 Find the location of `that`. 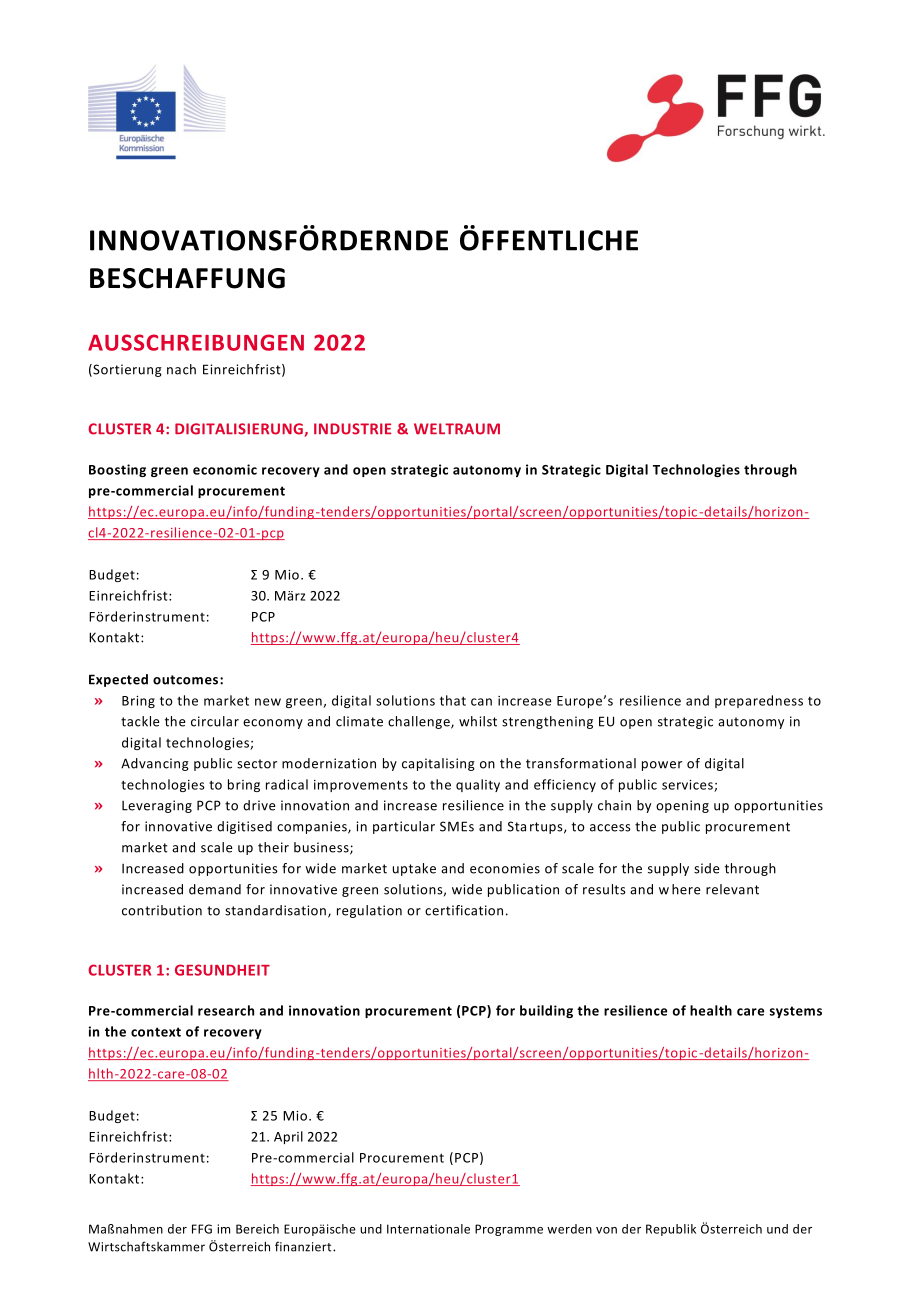

that is located at coordinates (453, 700).
